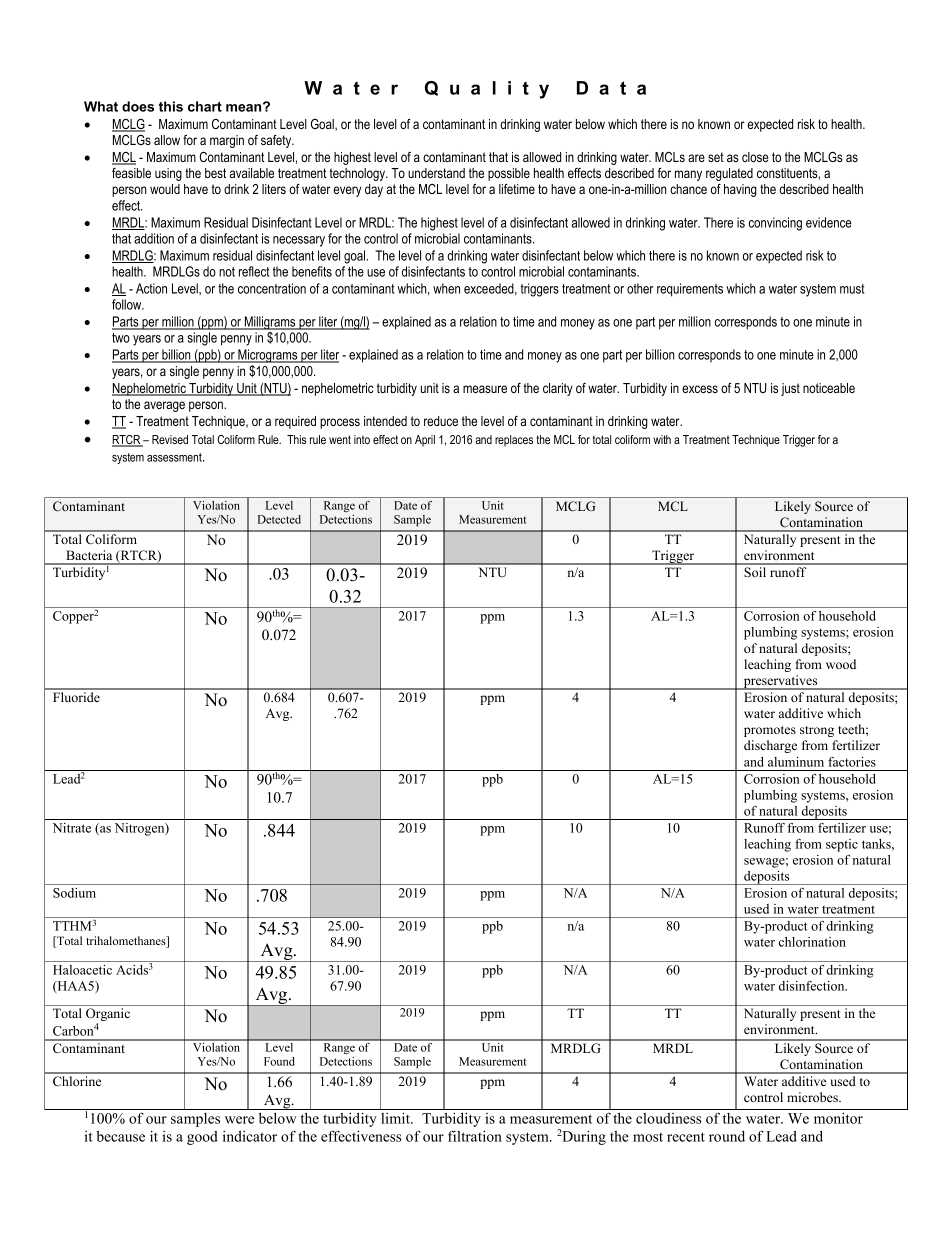 This screenshot has height=1233, width=952. Describe the element at coordinates (780, 682) in the screenshot. I see `preservatives` at that location.
